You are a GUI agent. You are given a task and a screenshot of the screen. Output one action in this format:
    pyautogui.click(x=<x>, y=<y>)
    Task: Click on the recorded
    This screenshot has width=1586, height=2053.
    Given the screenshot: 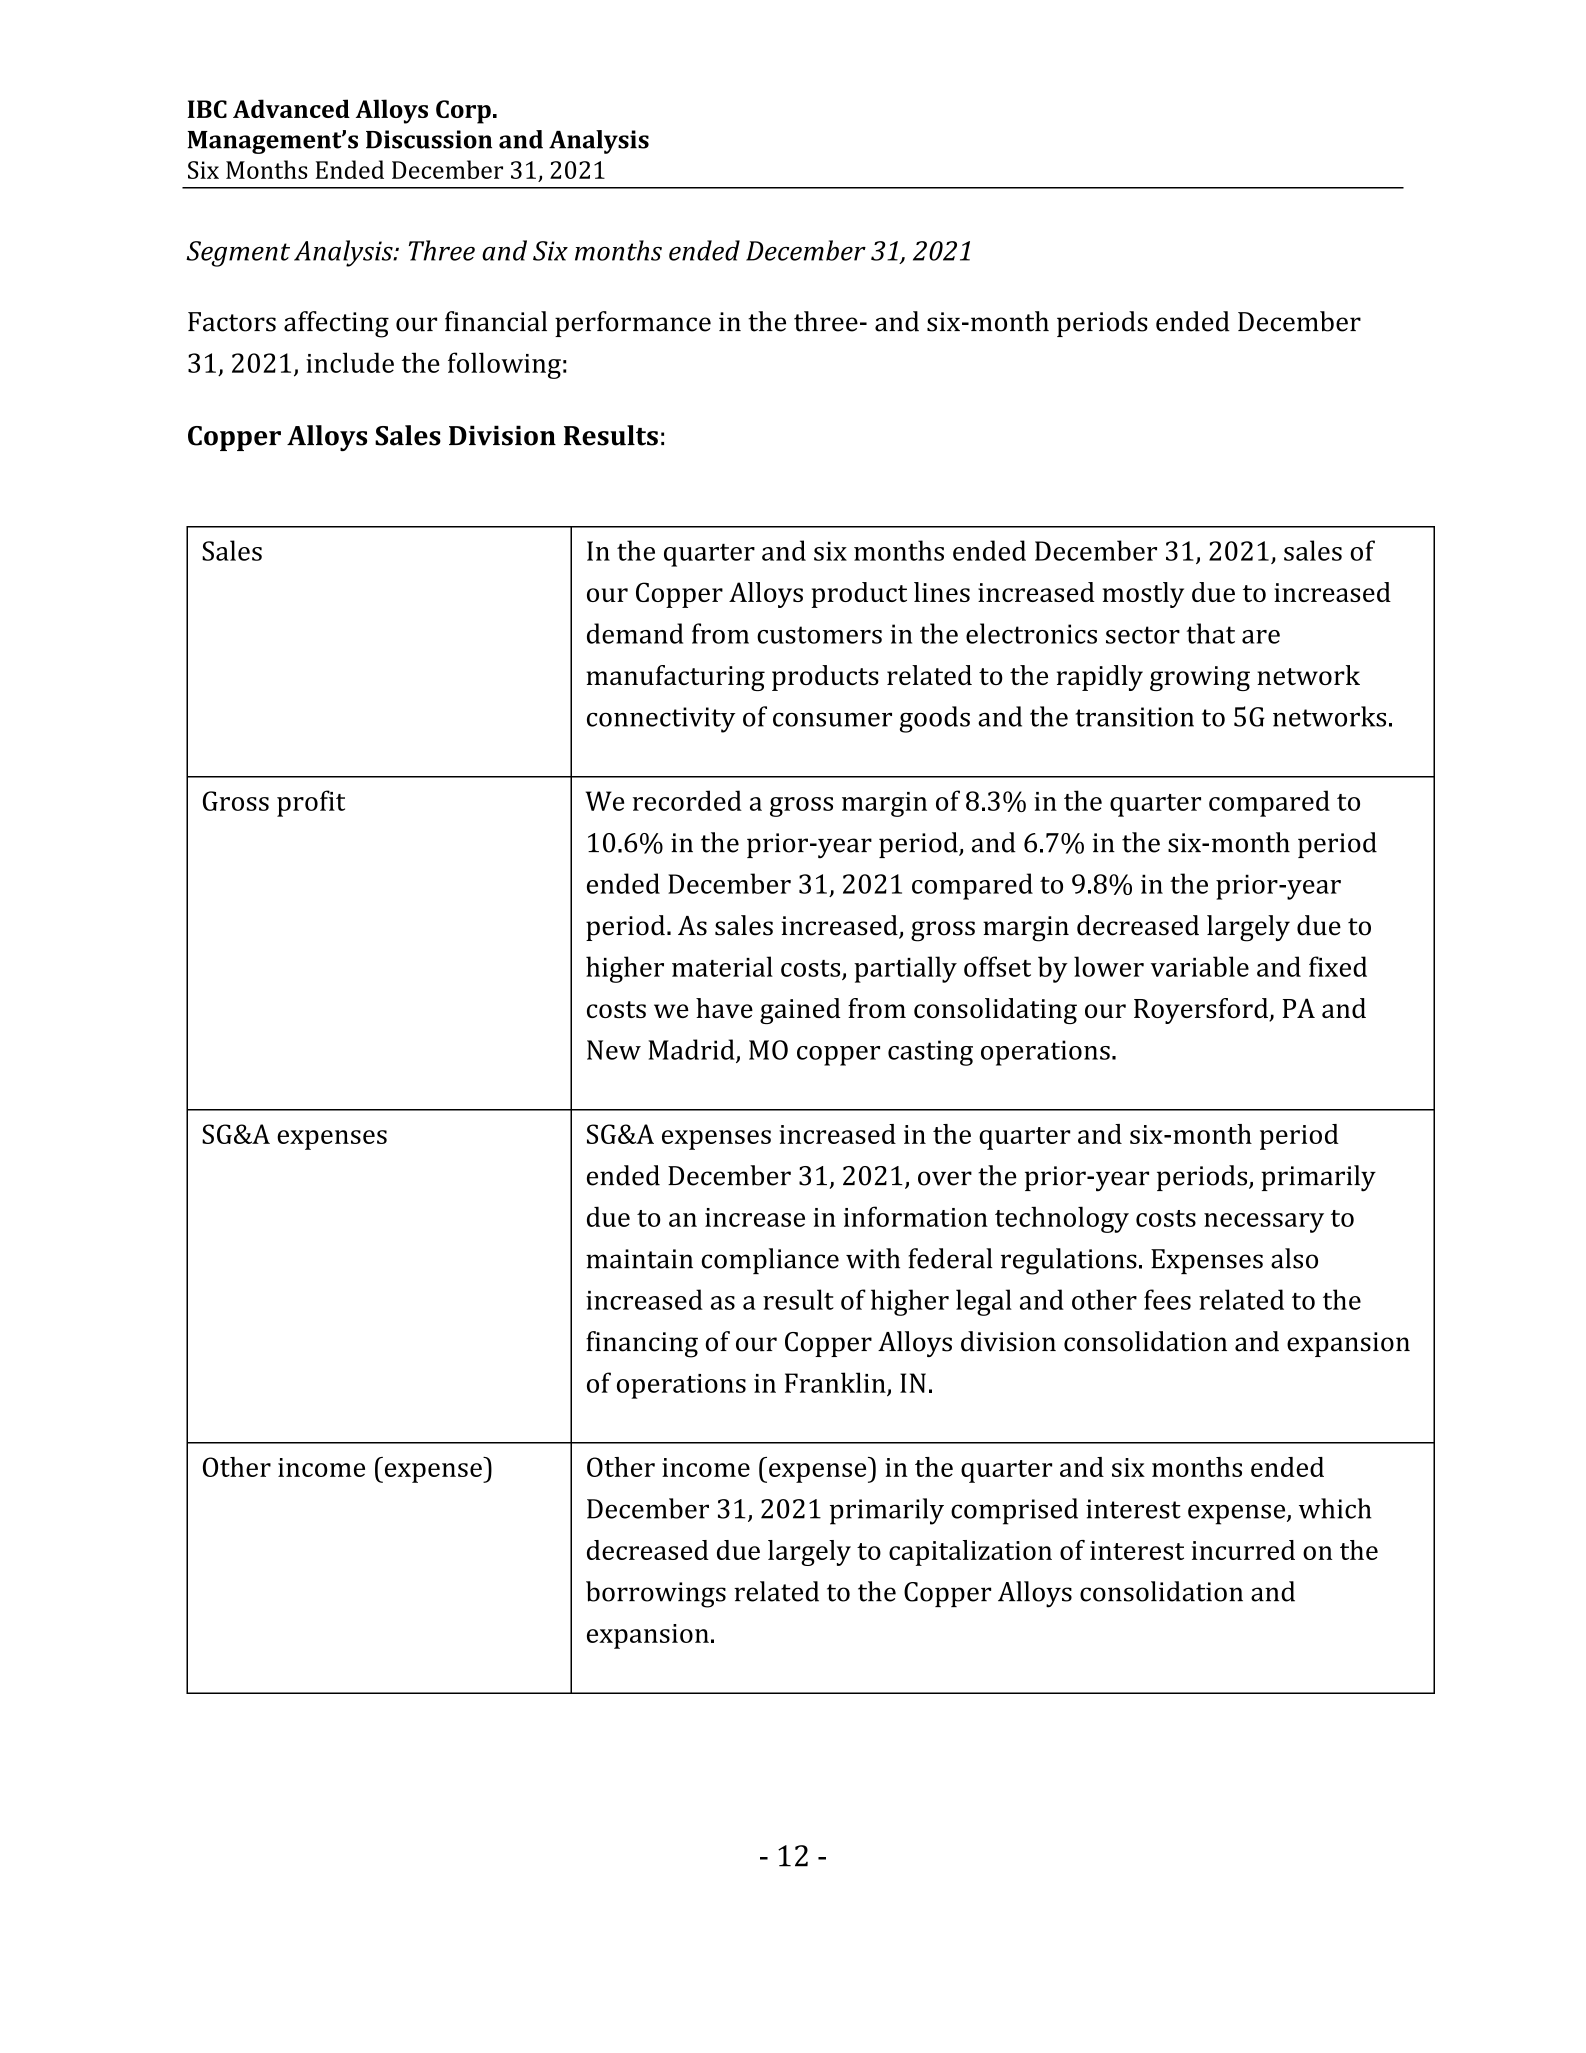 What is the action you would take?
    pyautogui.click(x=687, y=800)
